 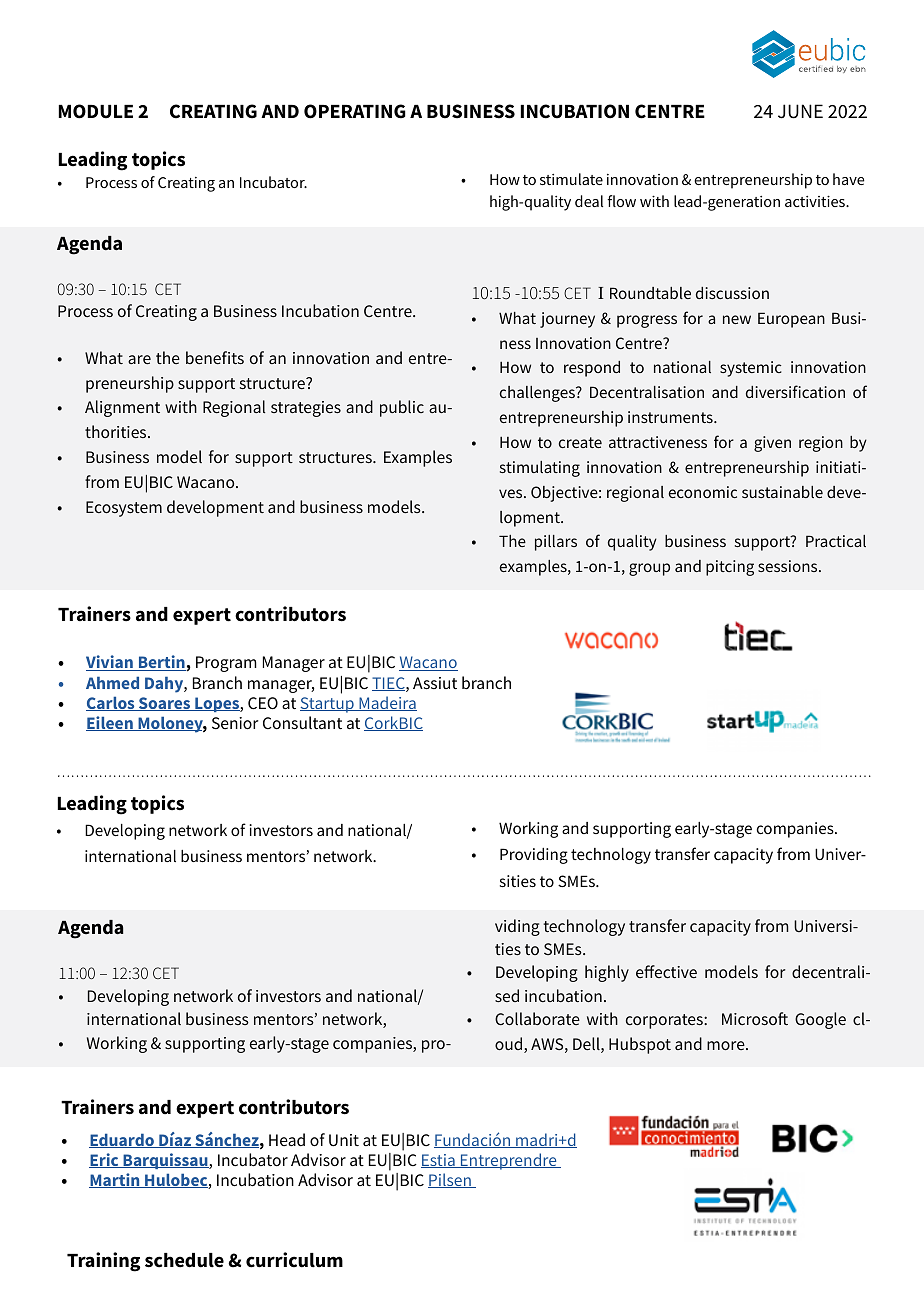 What do you see at coordinates (184, 1260) in the screenshot?
I see `schedule` at bounding box center [184, 1260].
